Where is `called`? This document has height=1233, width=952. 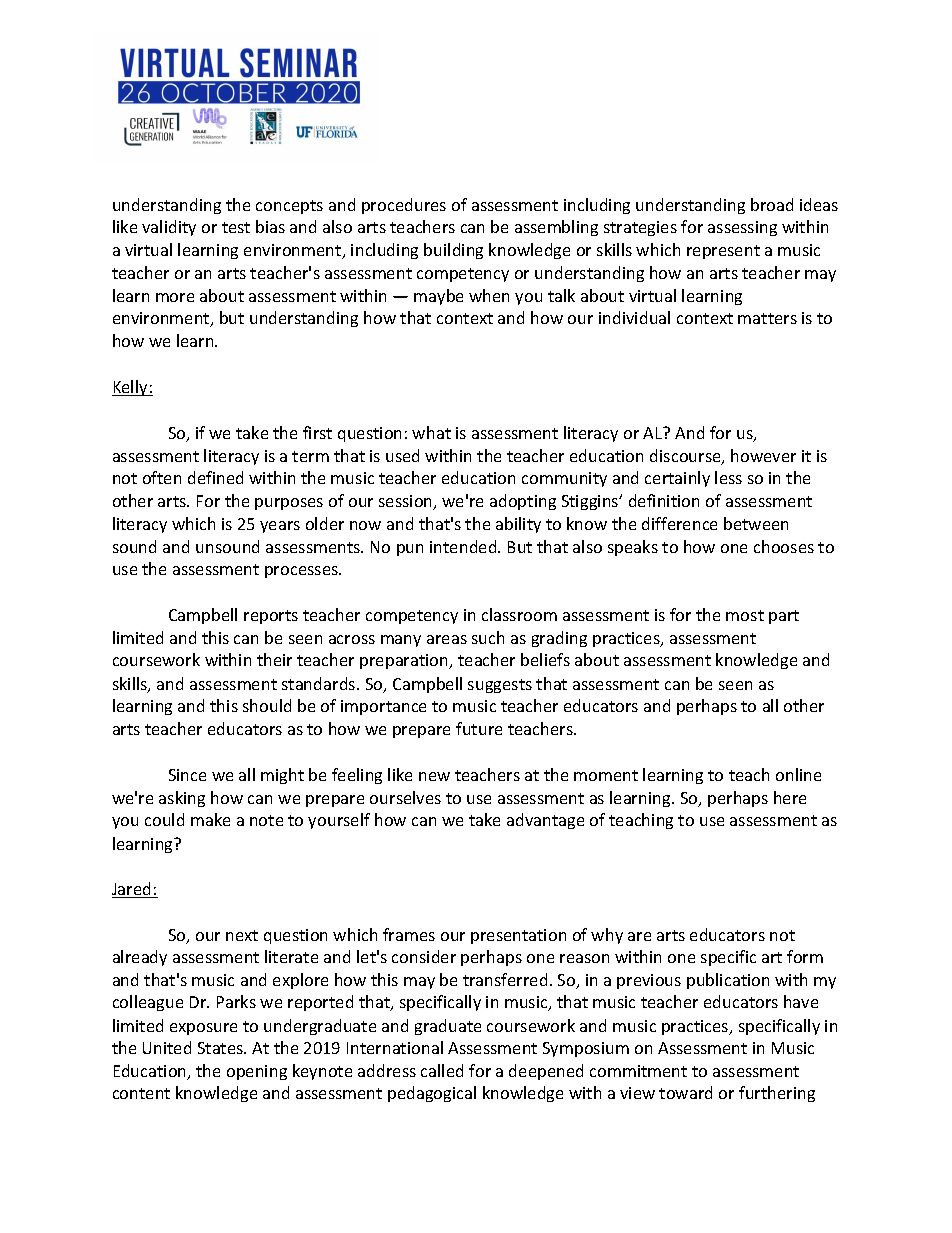
called is located at coordinates (442, 1070).
